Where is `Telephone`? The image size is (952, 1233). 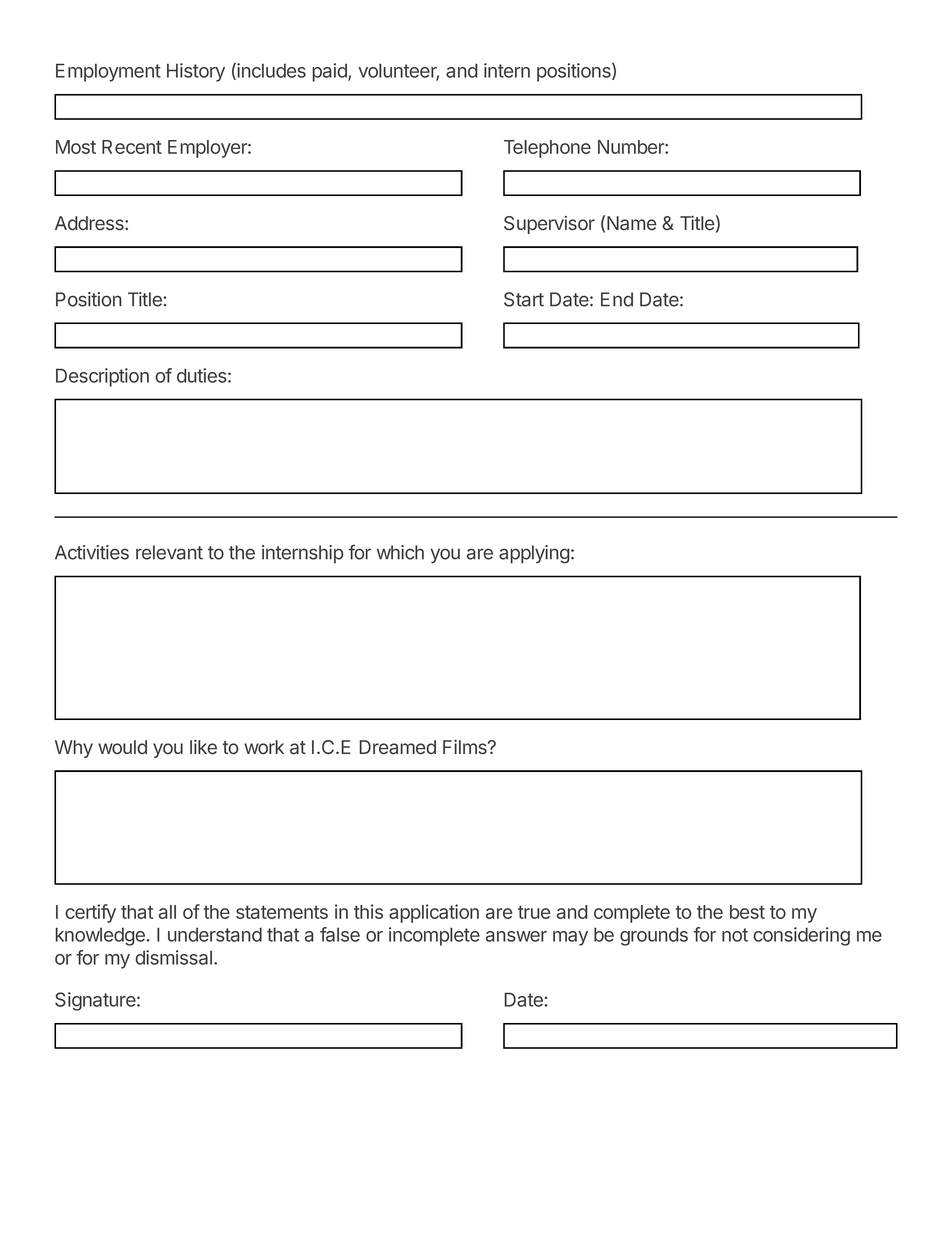 Telephone is located at coordinates (547, 149).
